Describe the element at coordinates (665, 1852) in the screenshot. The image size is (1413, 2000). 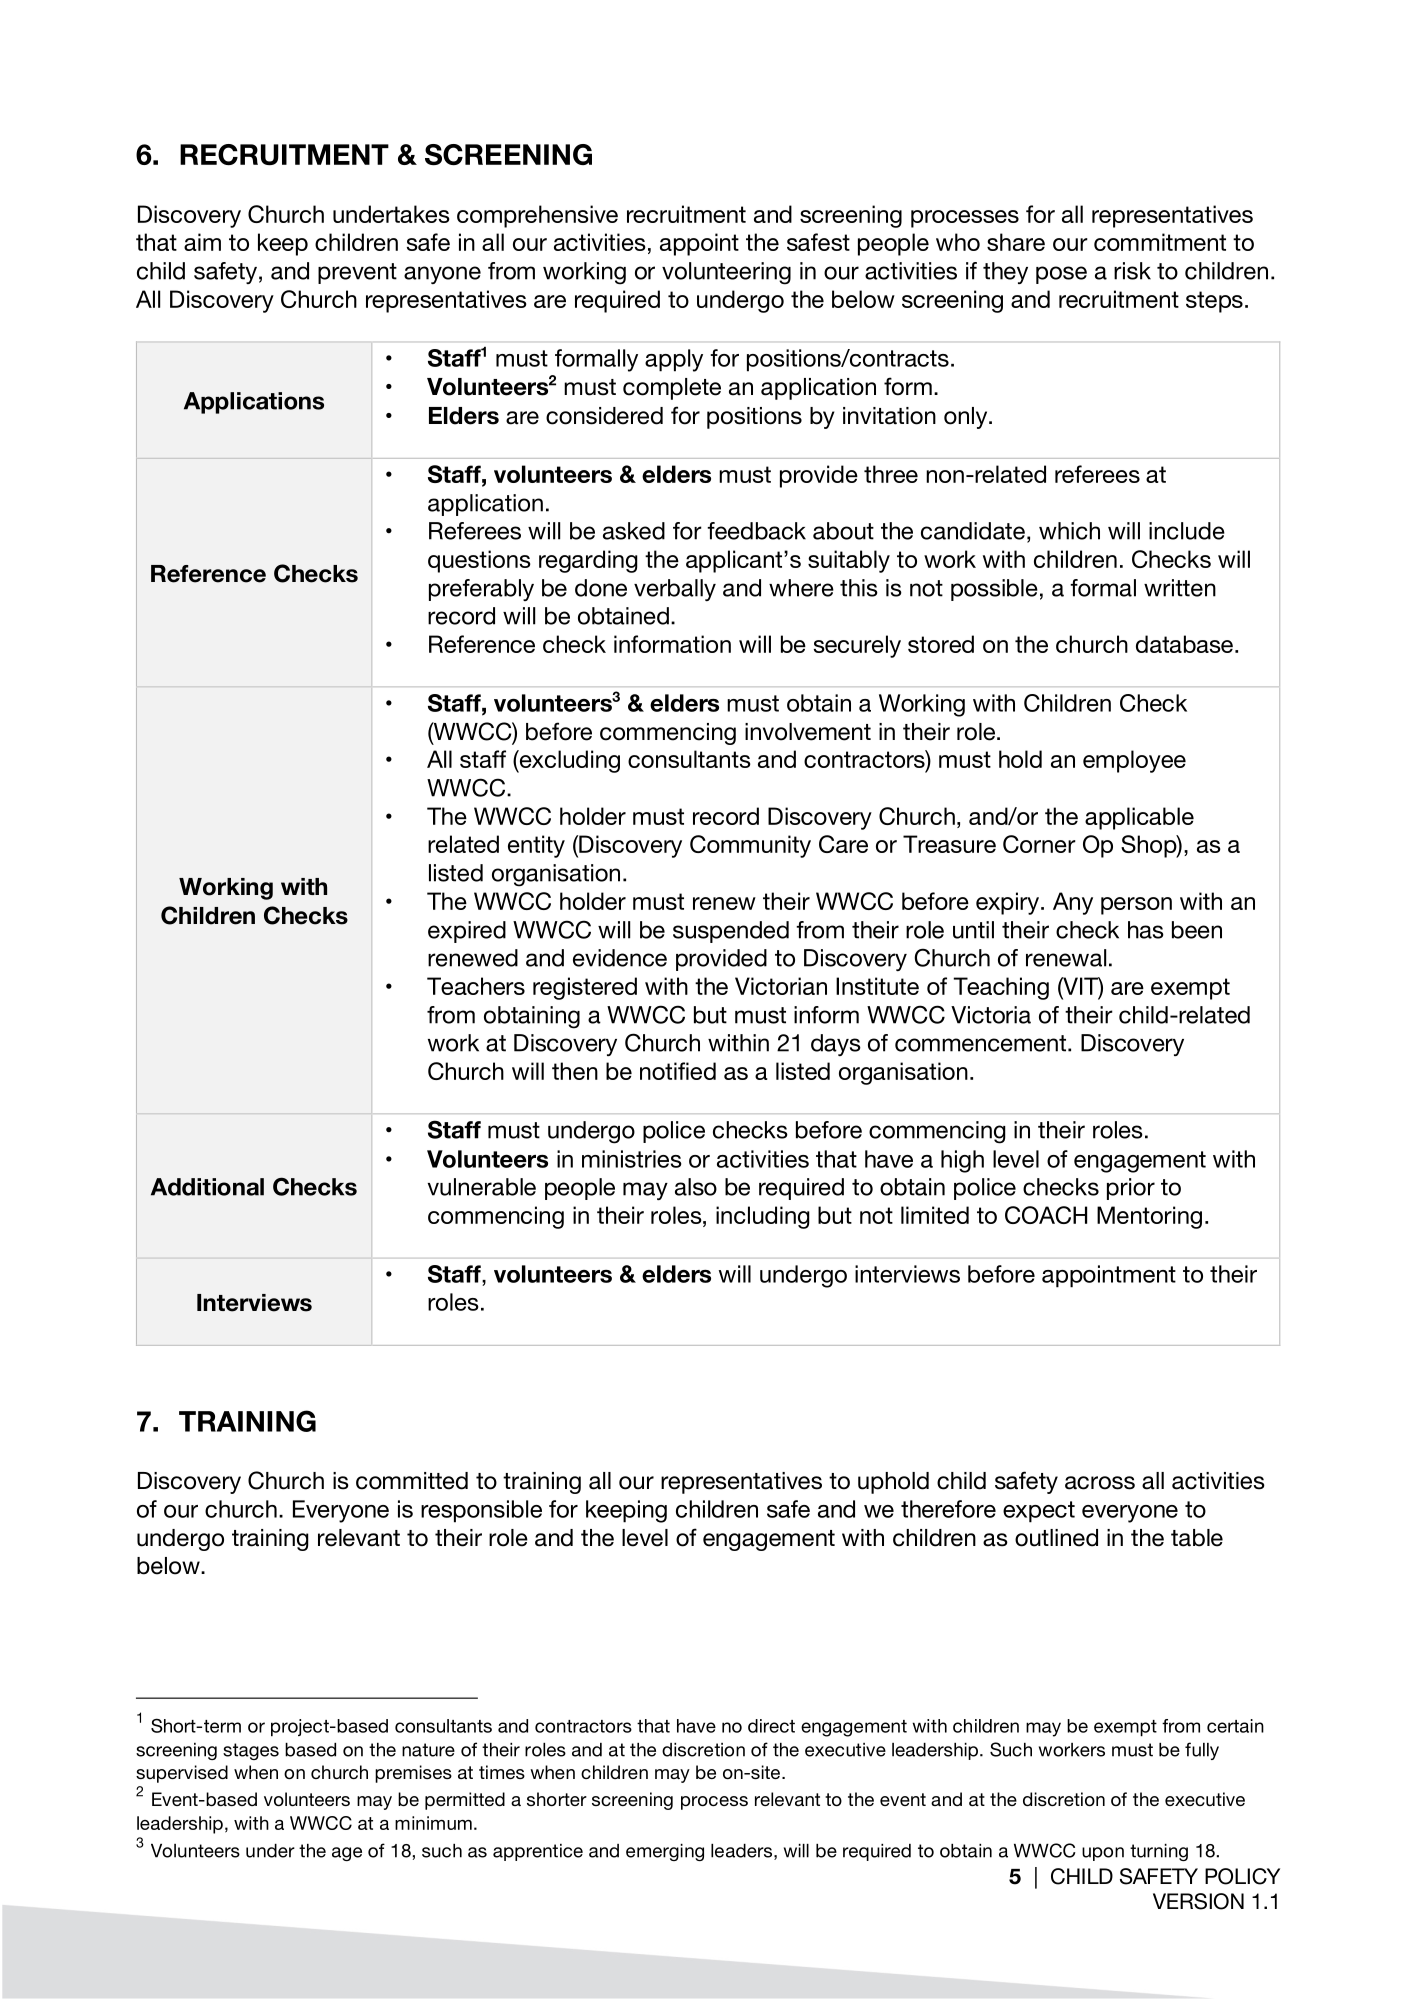
I see `emerging` at that location.
